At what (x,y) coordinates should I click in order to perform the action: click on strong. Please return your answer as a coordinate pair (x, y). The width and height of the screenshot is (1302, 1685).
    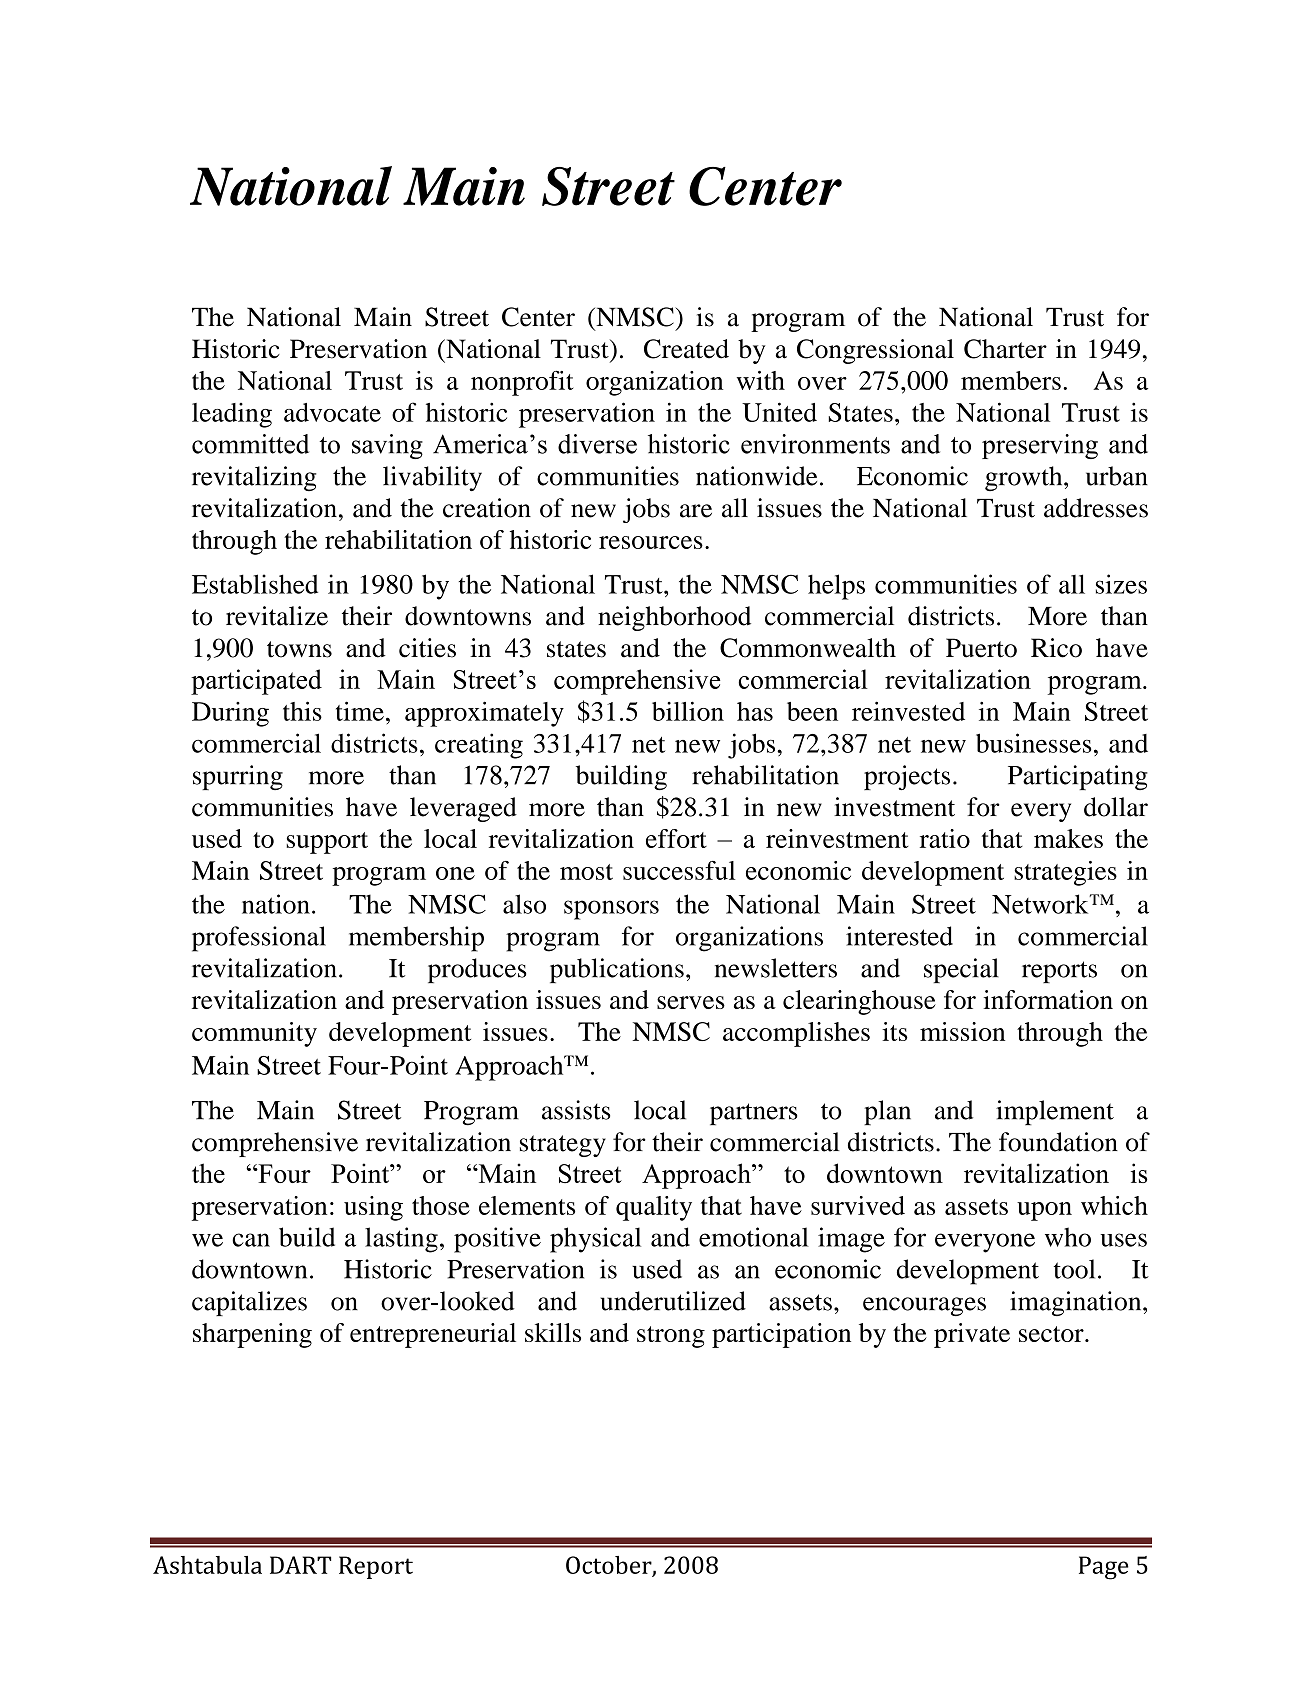
    Looking at the image, I should click on (671, 1337).
